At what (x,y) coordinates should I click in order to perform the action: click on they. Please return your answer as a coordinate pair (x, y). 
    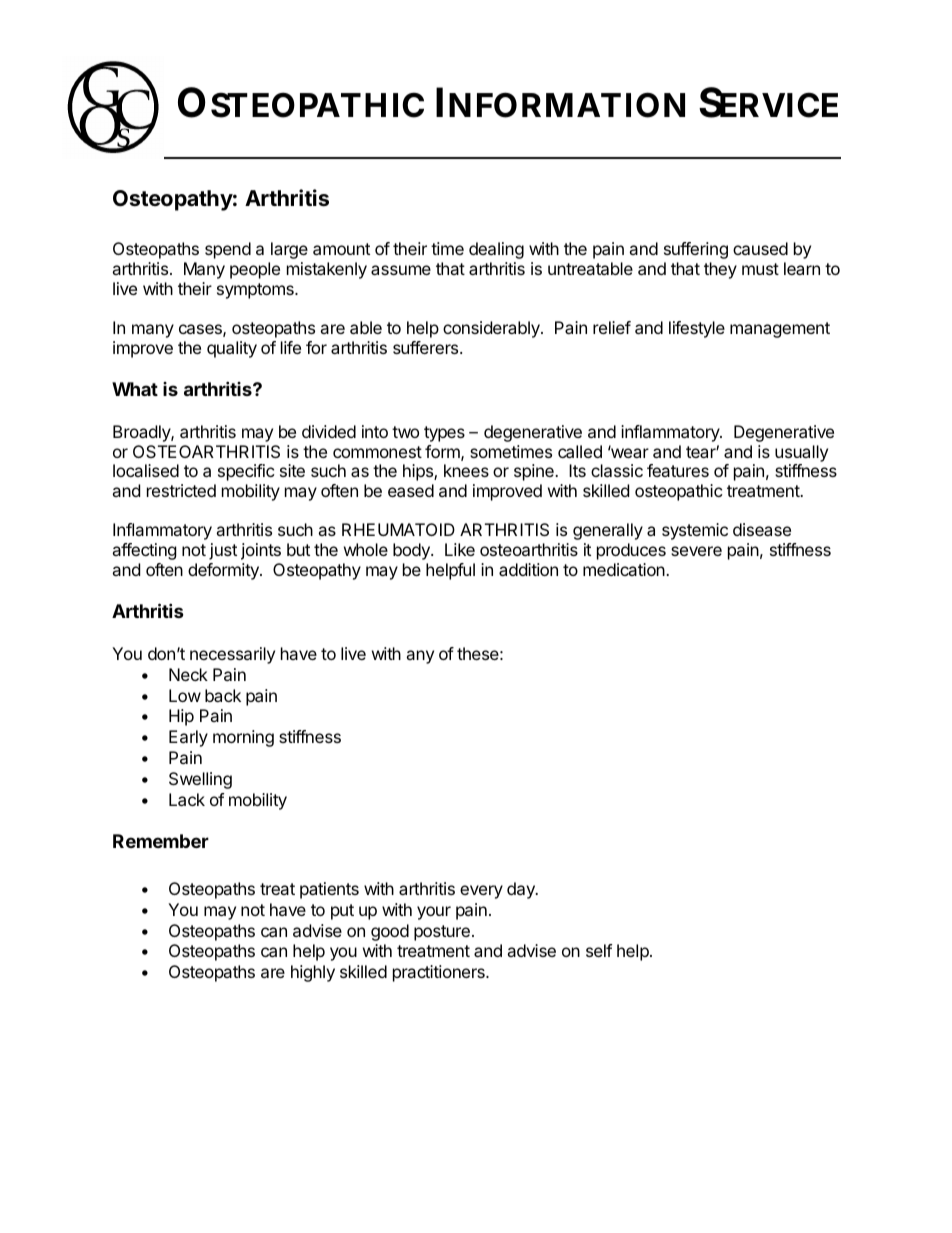
    Looking at the image, I should click on (720, 270).
